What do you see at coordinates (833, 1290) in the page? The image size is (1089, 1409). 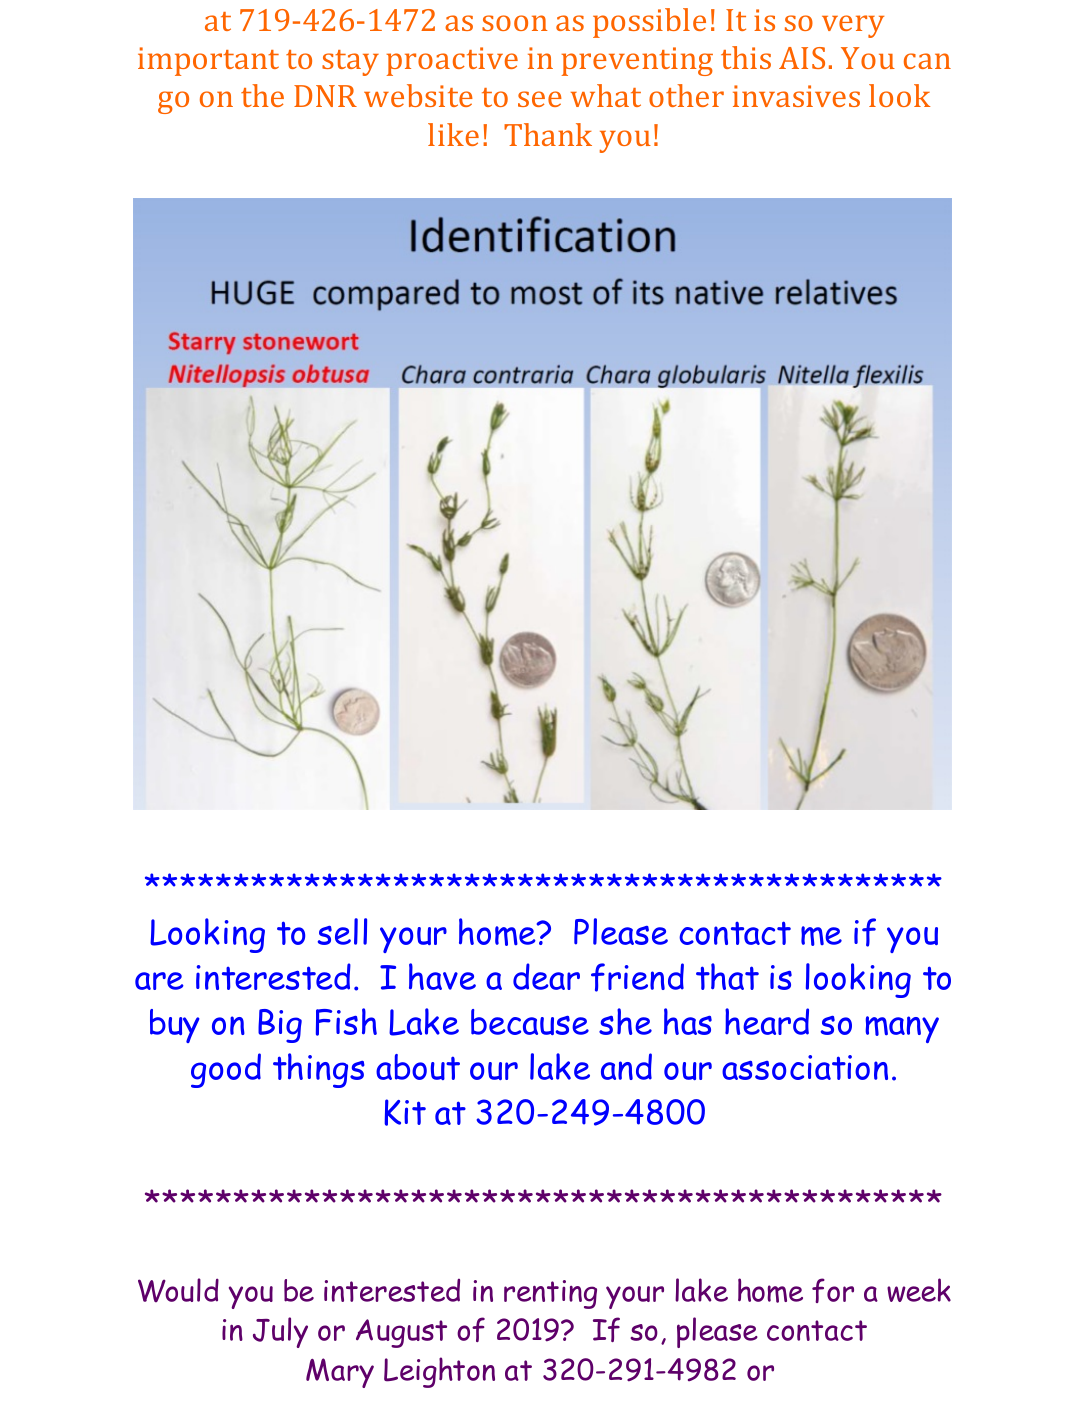 I see `for` at bounding box center [833, 1290].
